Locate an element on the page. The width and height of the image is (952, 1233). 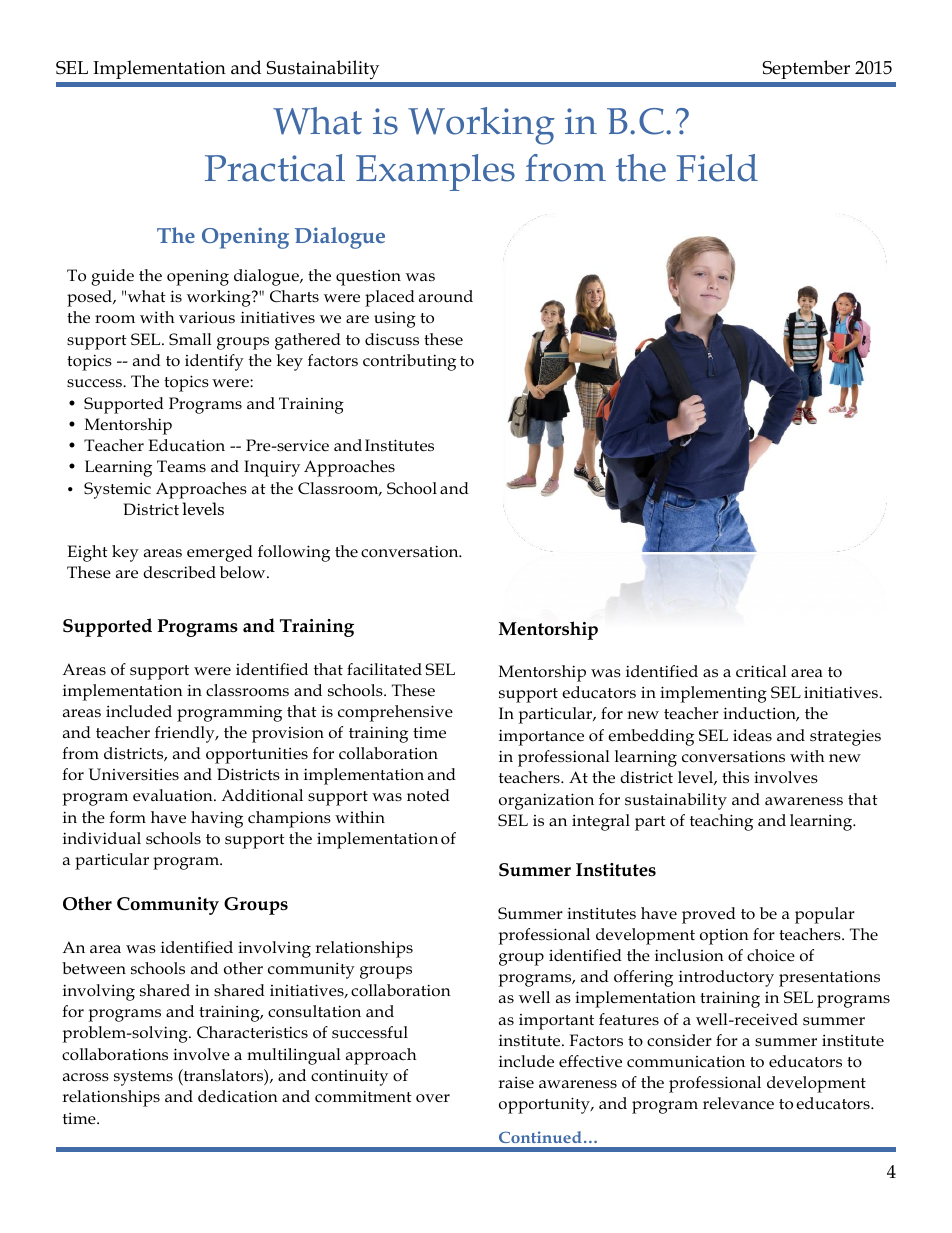
over is located at coordinates (433, 1098).
